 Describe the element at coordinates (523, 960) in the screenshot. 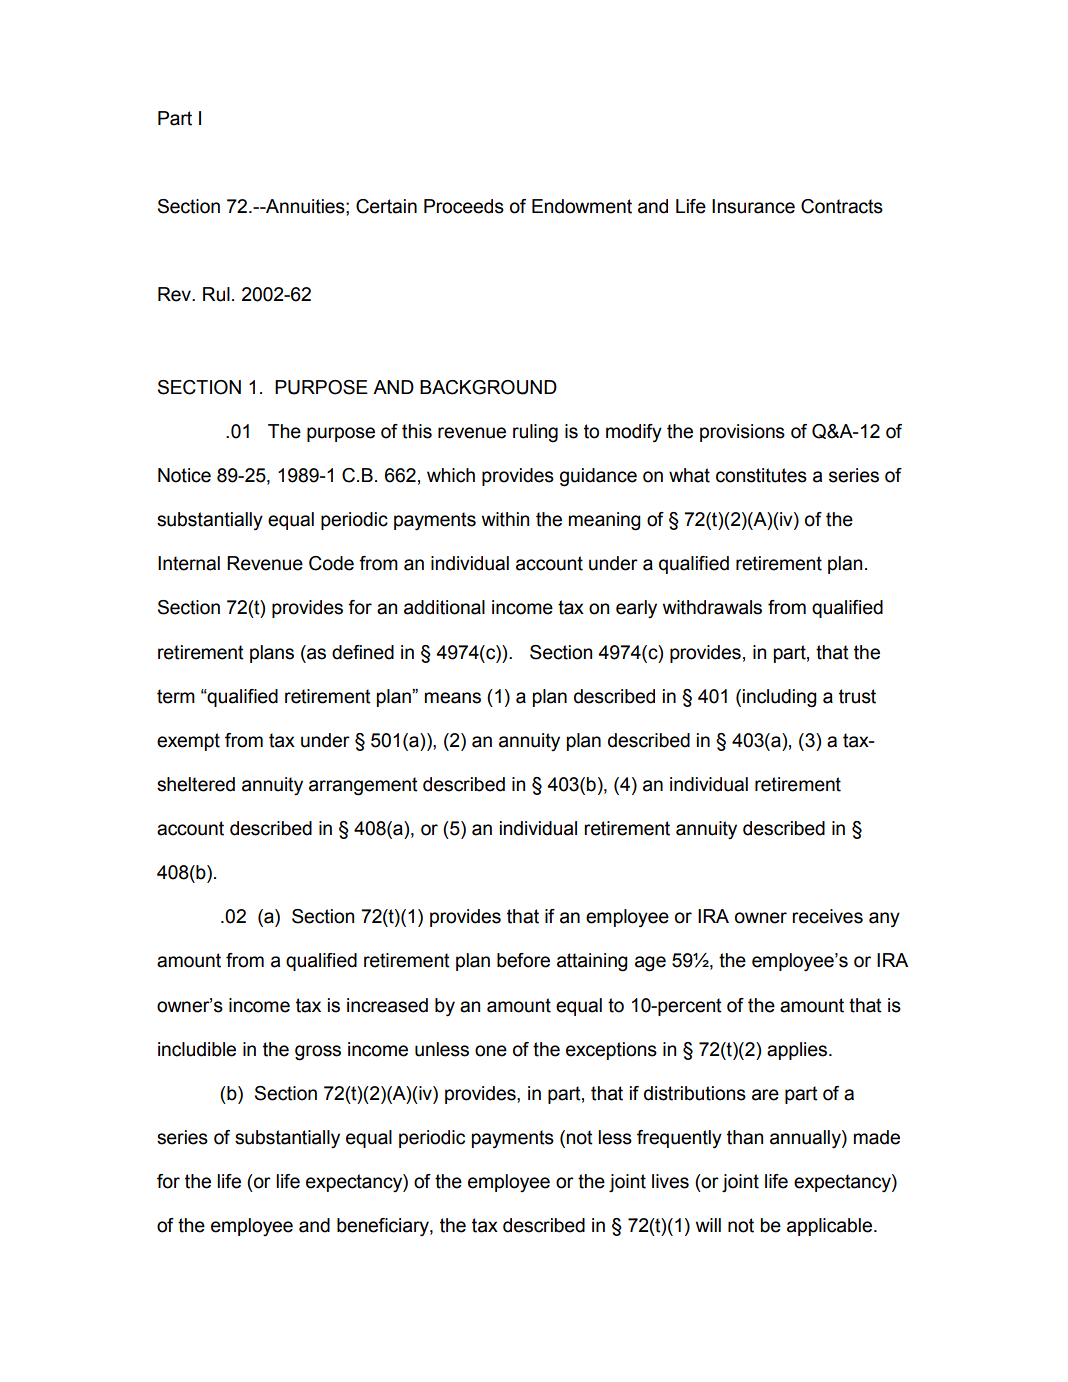

I see `before` at that location.
